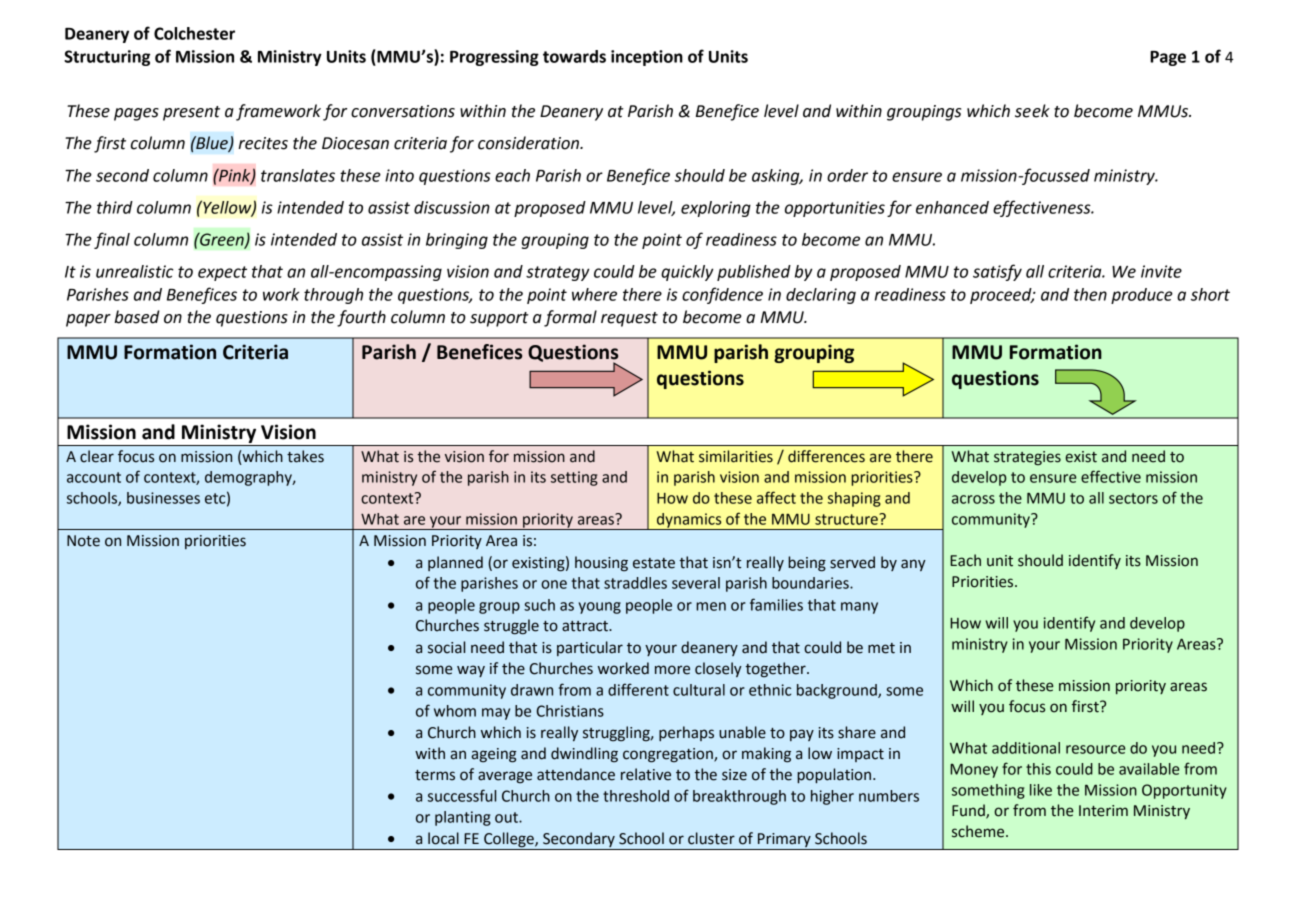 The image size is (1308, 924). What do you see at coordinates (446, 647) in the page?
I see `social` at bounding box center [446, 647].
